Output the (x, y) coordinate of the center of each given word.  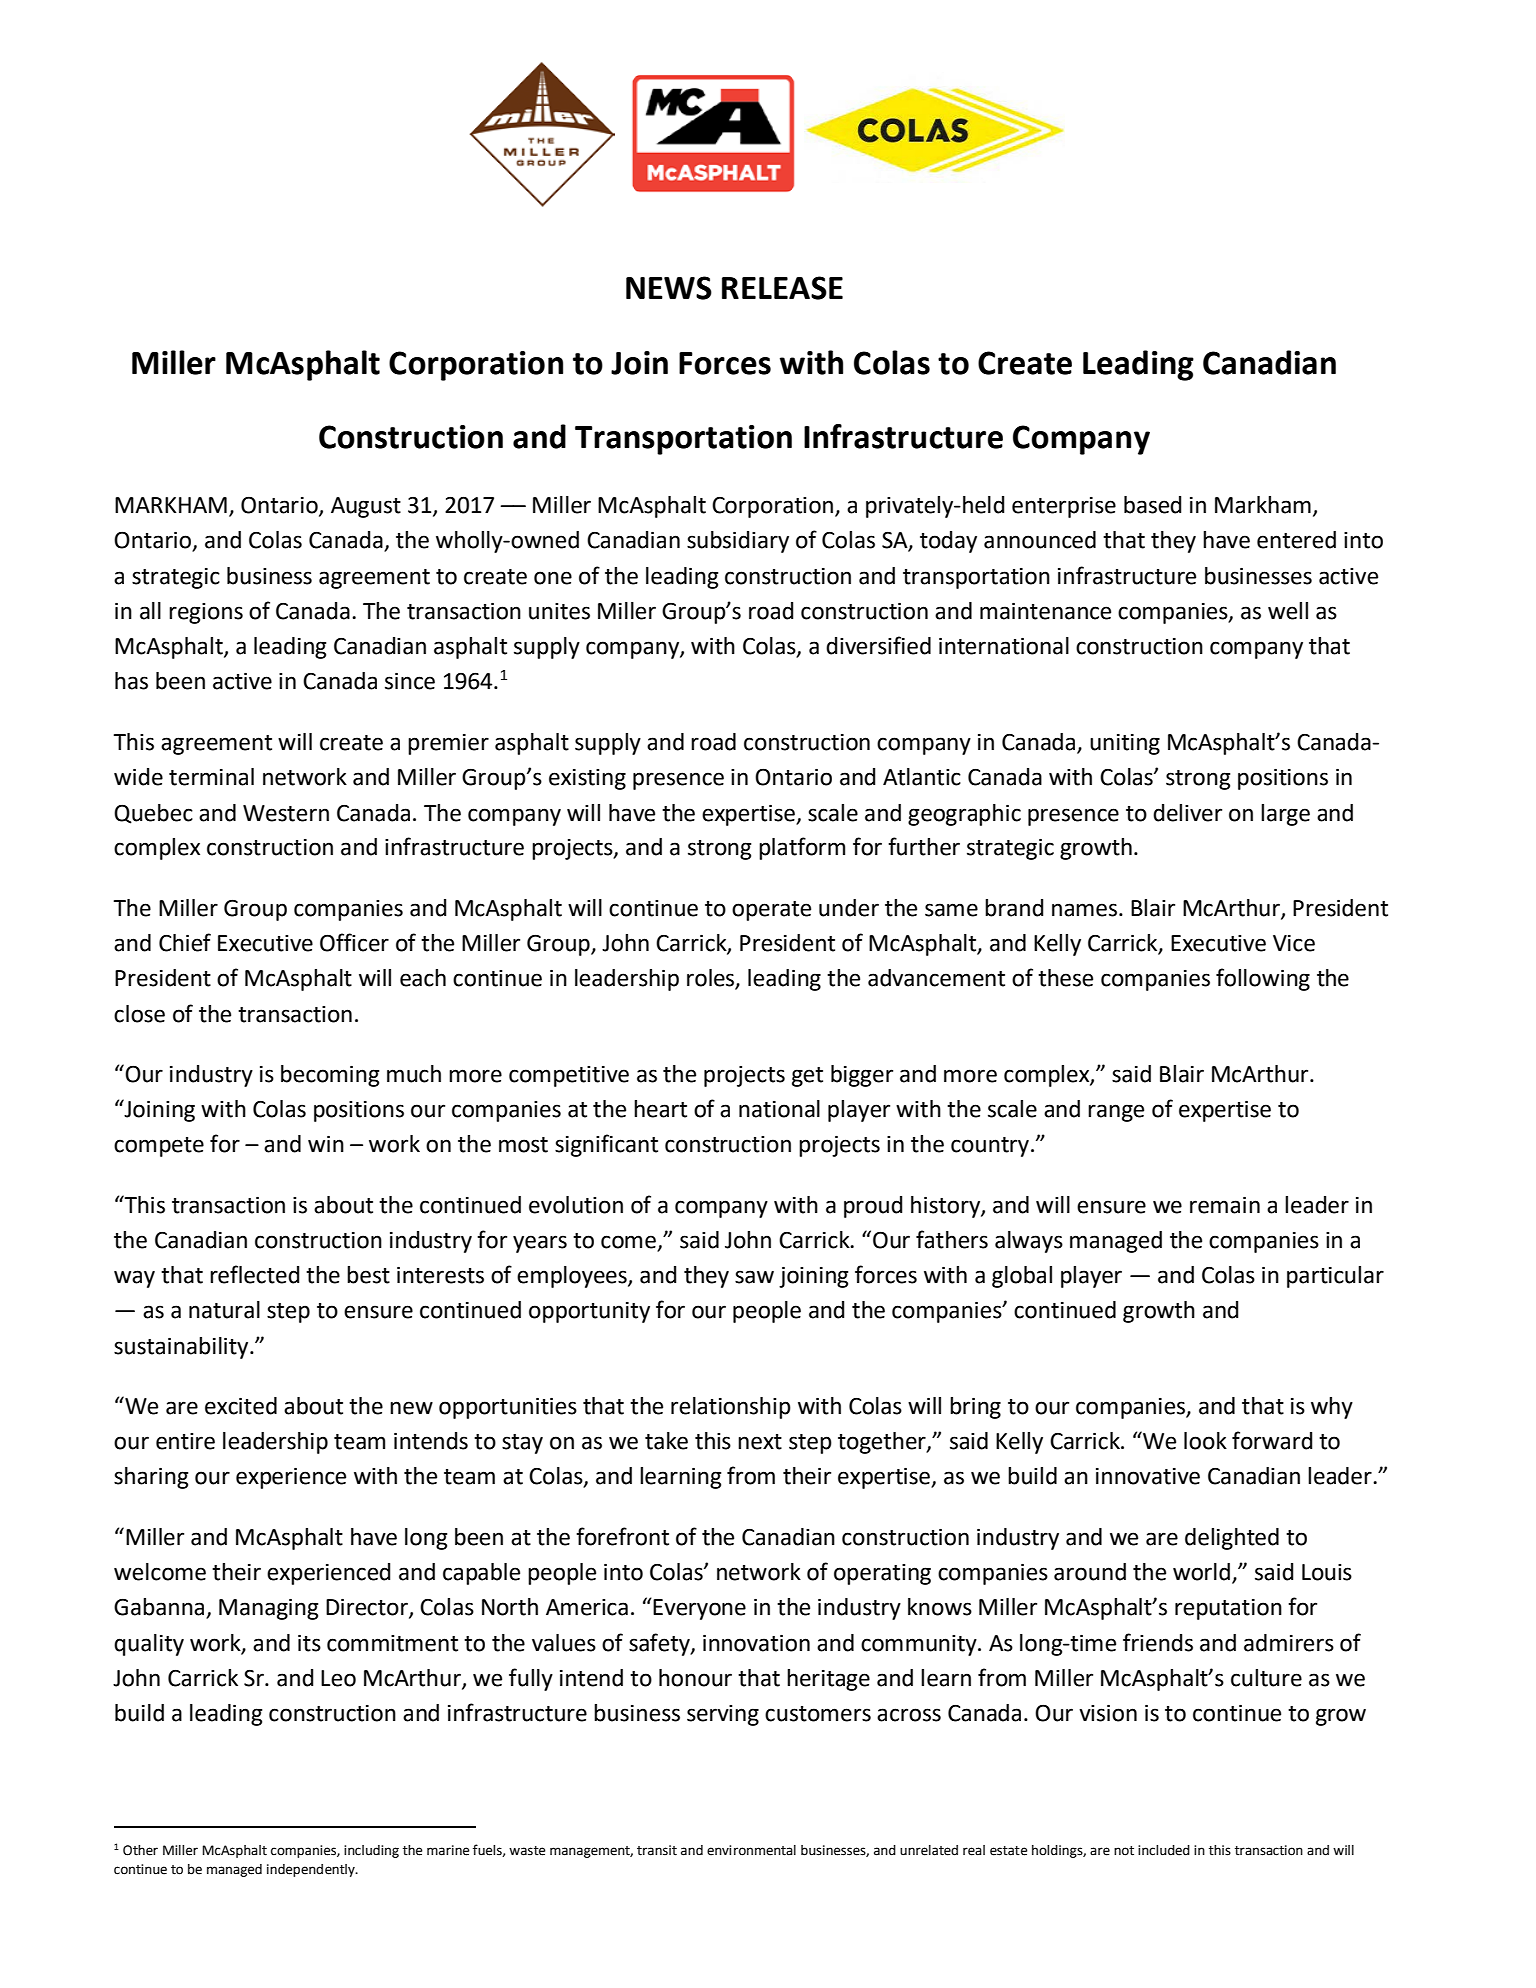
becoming (330, 1076)
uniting (1125, 744)
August (366, 507)
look (1205, 1441)
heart (660, 1109)
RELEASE (782, 288)
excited (241, 1406)
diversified (878, 645)
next (760, 1442)
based (1153, 505)
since (410, 681)
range (1116, 1113)
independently (312, 1870)
